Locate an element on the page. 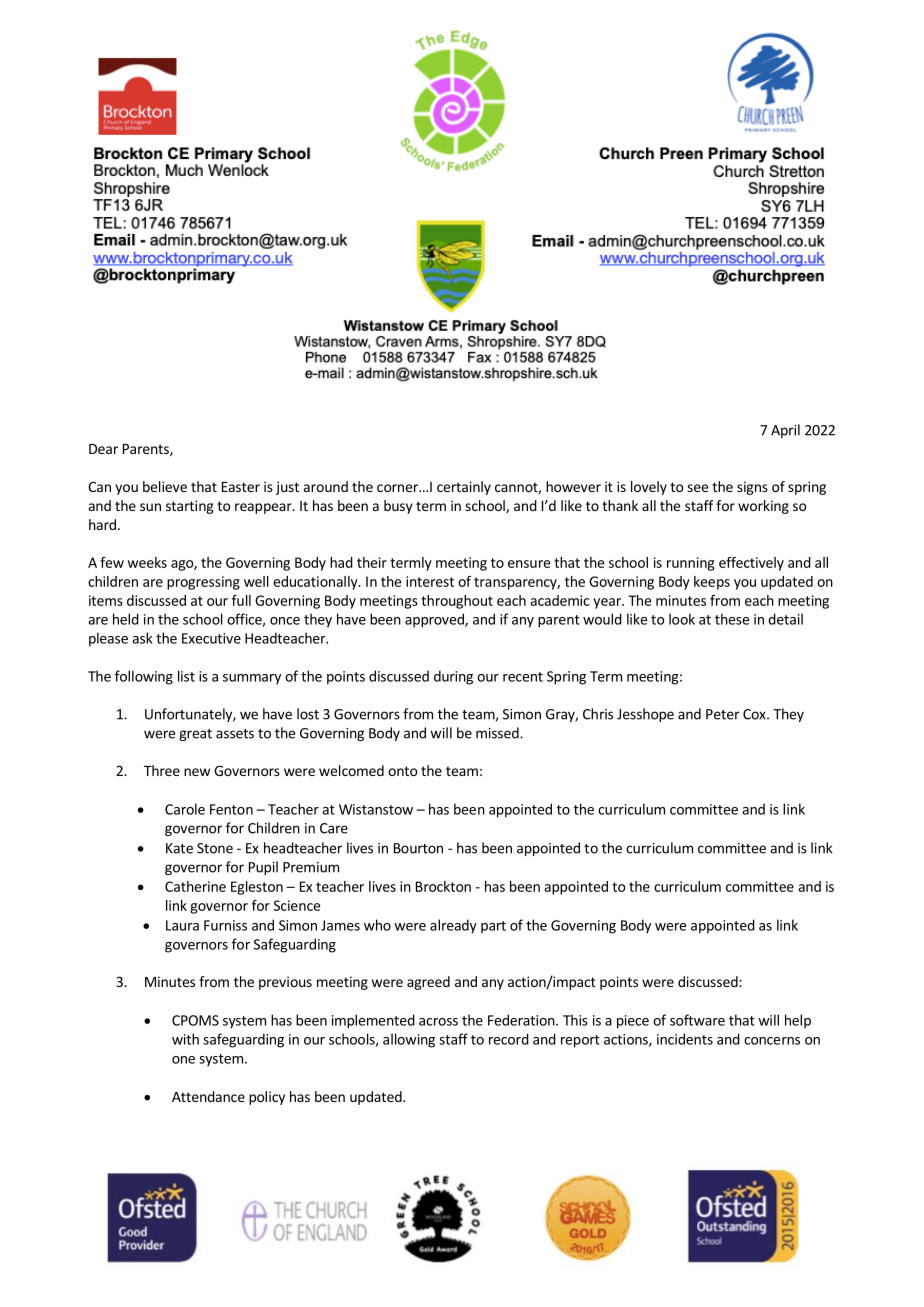 Image resolution: width=924 pixels, height=1307 pixels. Peter is located at coordinates (723, 714).
